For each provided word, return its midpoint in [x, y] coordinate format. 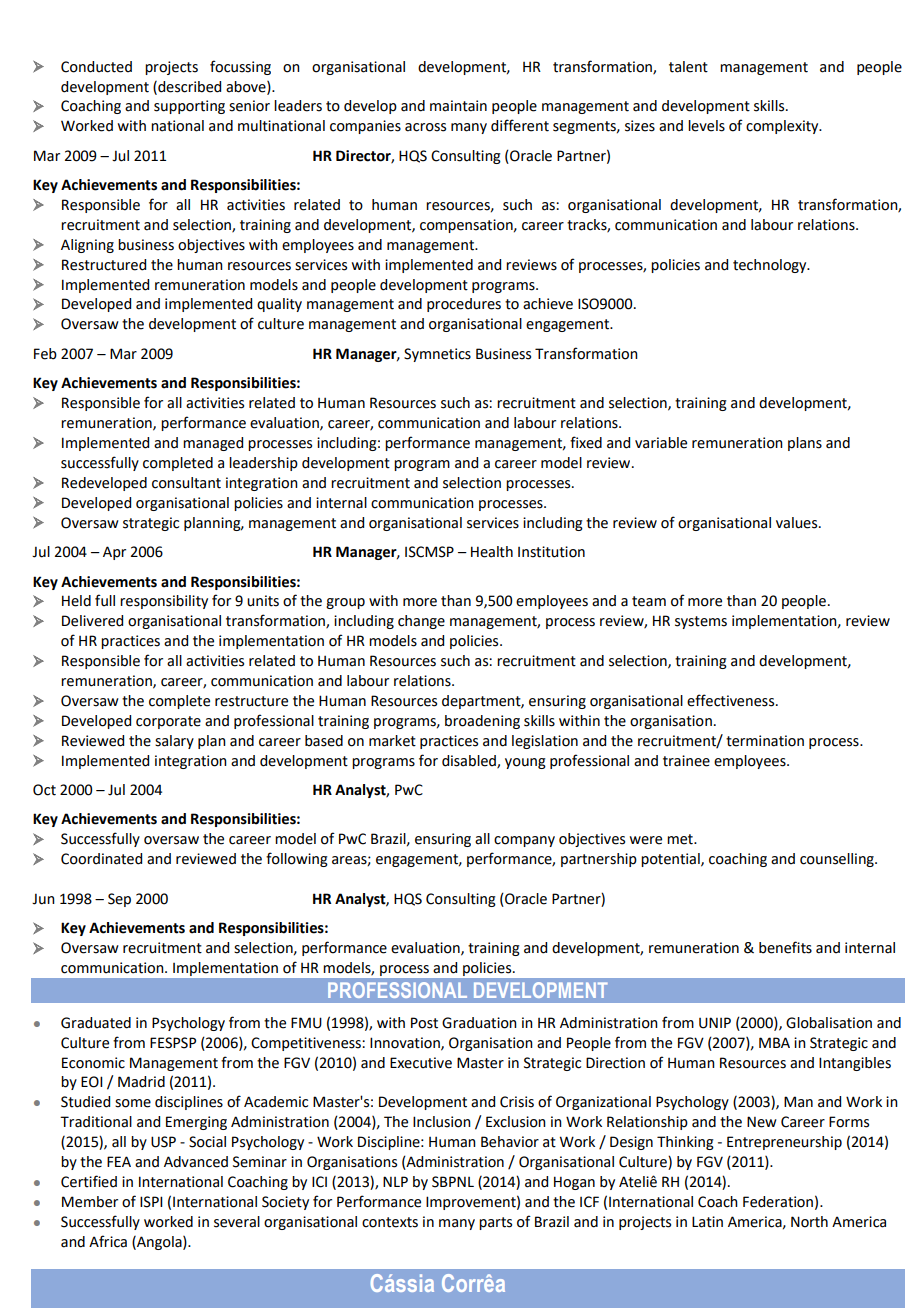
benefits [785, 947]
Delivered [92, 621]
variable [661, 443]
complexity [783, 127]
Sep [119, 900]
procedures [464, 305]
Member [90, 1202]
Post [424, 1023]
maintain [458, 106]
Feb [45, 354]
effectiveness [732, 700]
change [421, 622]
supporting [189, 107]
